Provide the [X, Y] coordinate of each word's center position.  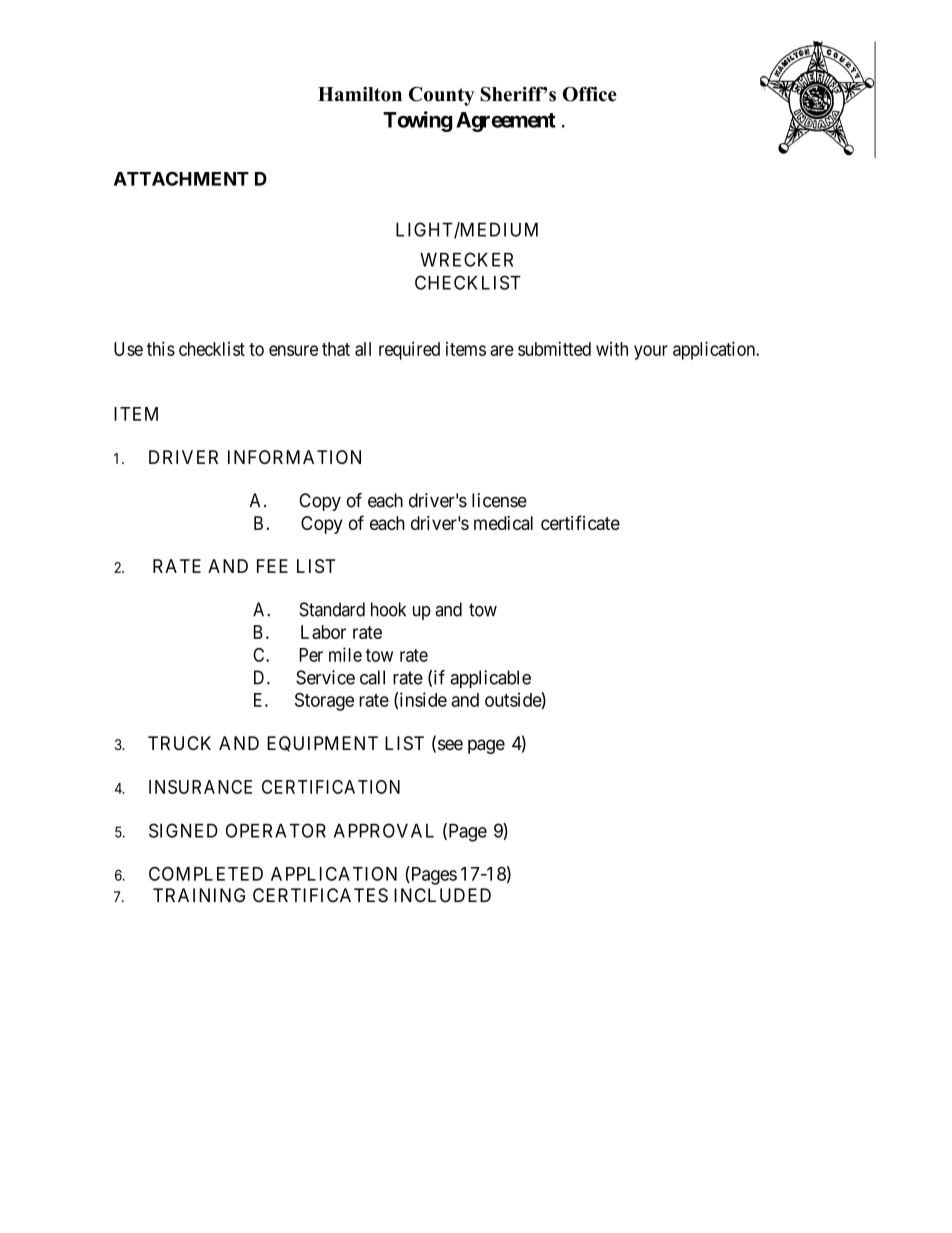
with [612, 349]
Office [590, 94]
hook [388, 609]
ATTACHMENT [181, 179]
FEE [272, 566]
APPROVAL [384, 830]
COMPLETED [206, 874]
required [409, 351]
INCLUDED [442, 895]
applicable [490, 679]
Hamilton [360, 94]
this [161, 348]
